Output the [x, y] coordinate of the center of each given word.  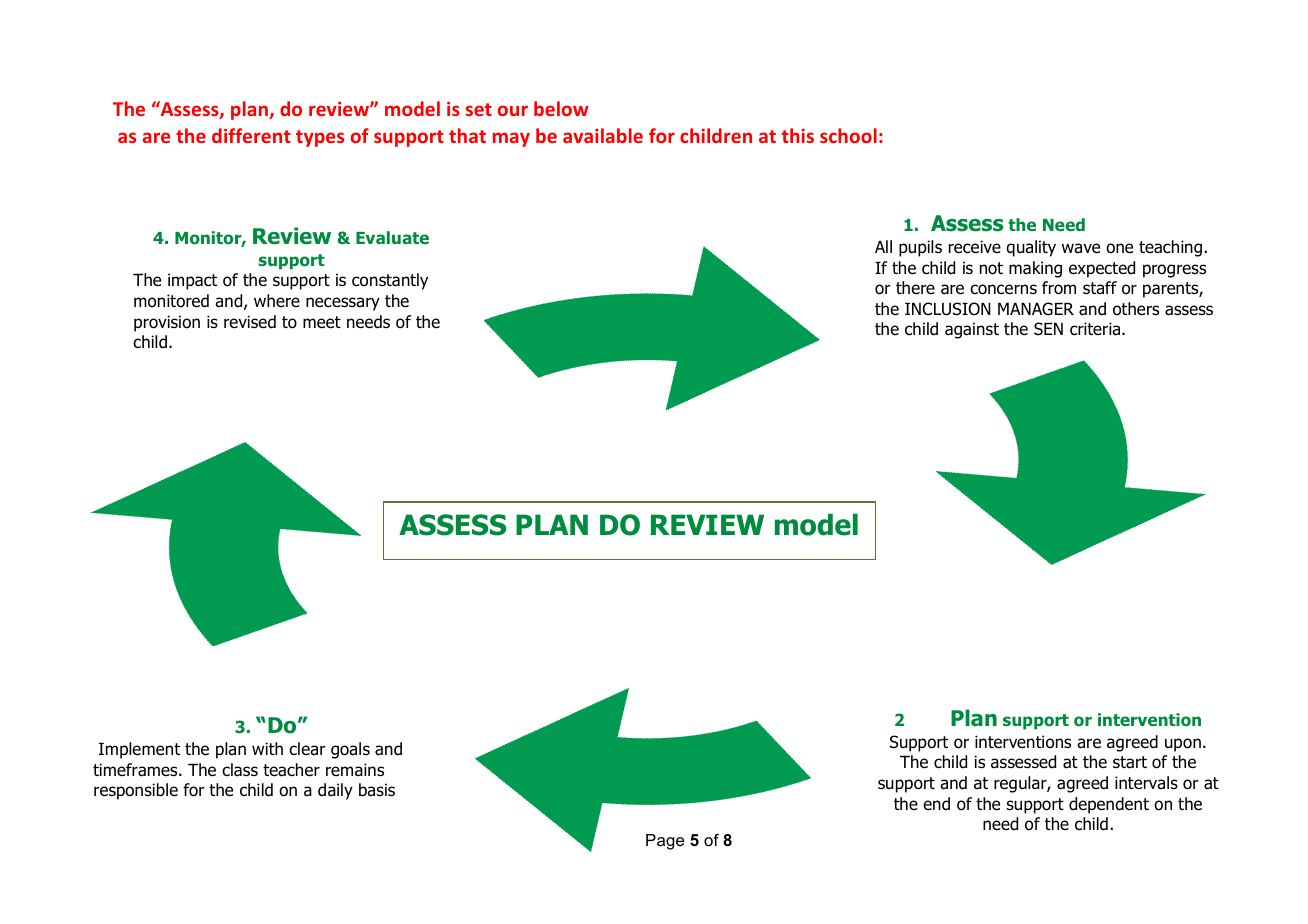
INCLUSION [948, 309]
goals [350, 750]
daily [335, 791]
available [603, 135]
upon [1183, 745]
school [848, 135]
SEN [1048, 329]
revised [250, 322]
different [251, 135]
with [267, 748]
